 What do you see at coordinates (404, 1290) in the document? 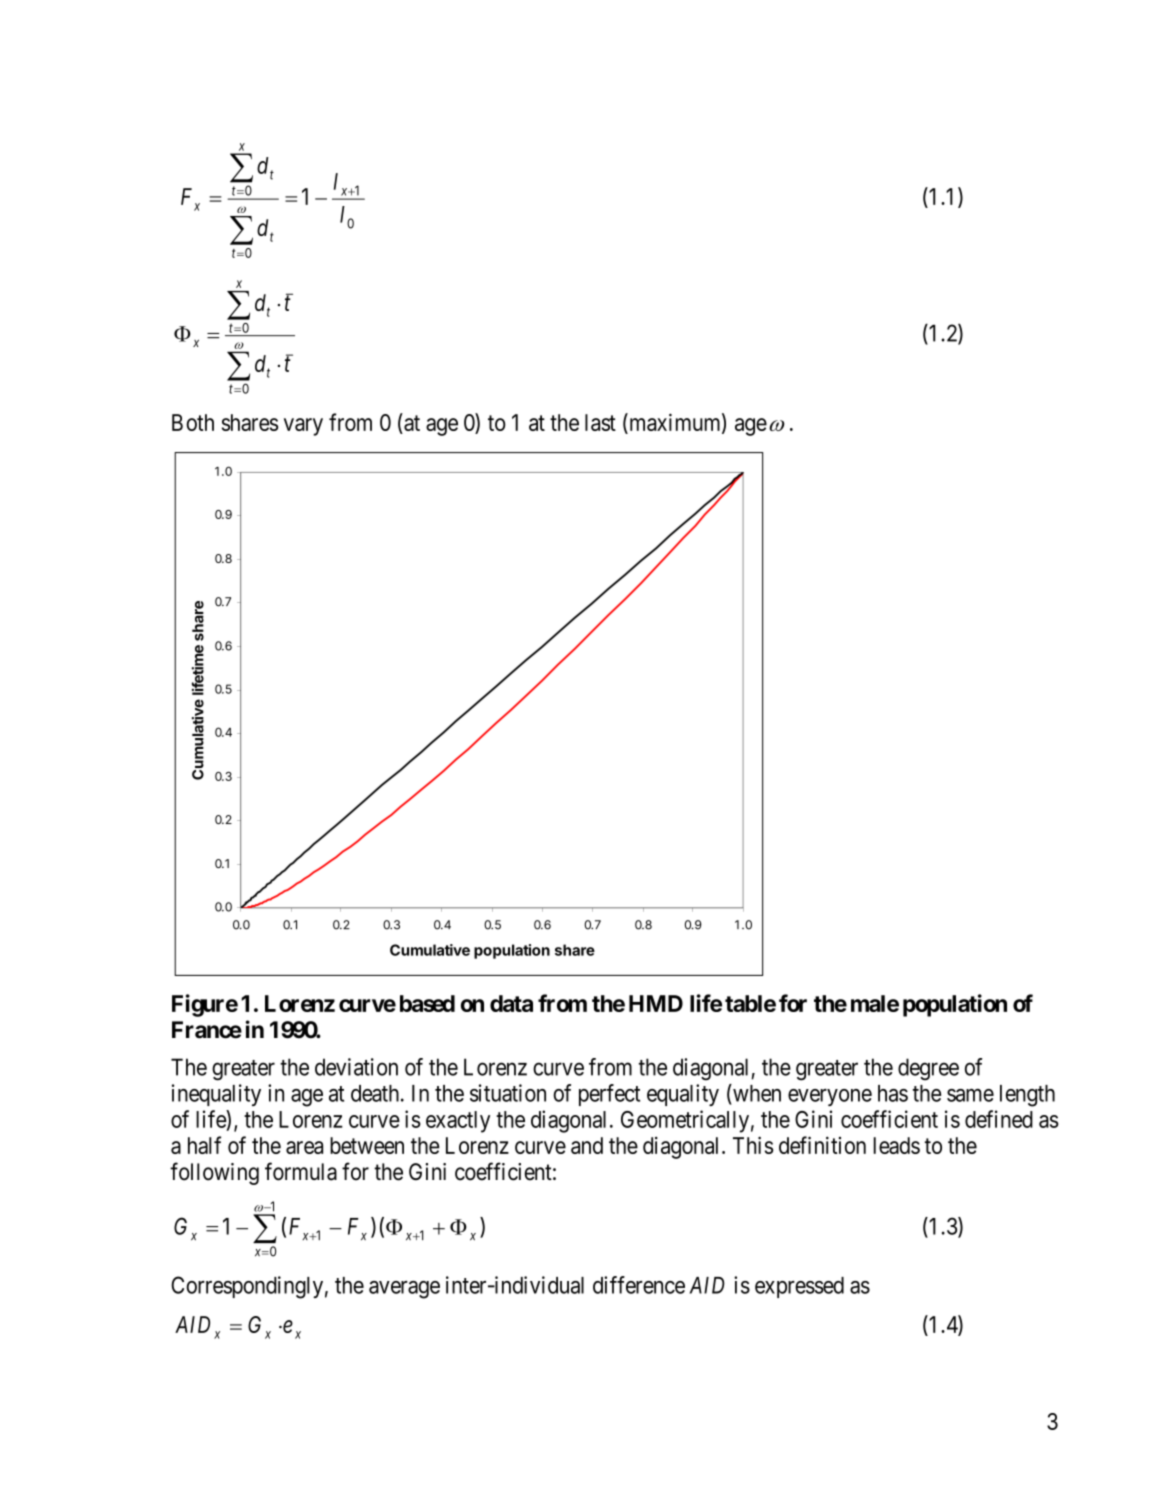
I see `average` at bounding box center [404, 1290].
